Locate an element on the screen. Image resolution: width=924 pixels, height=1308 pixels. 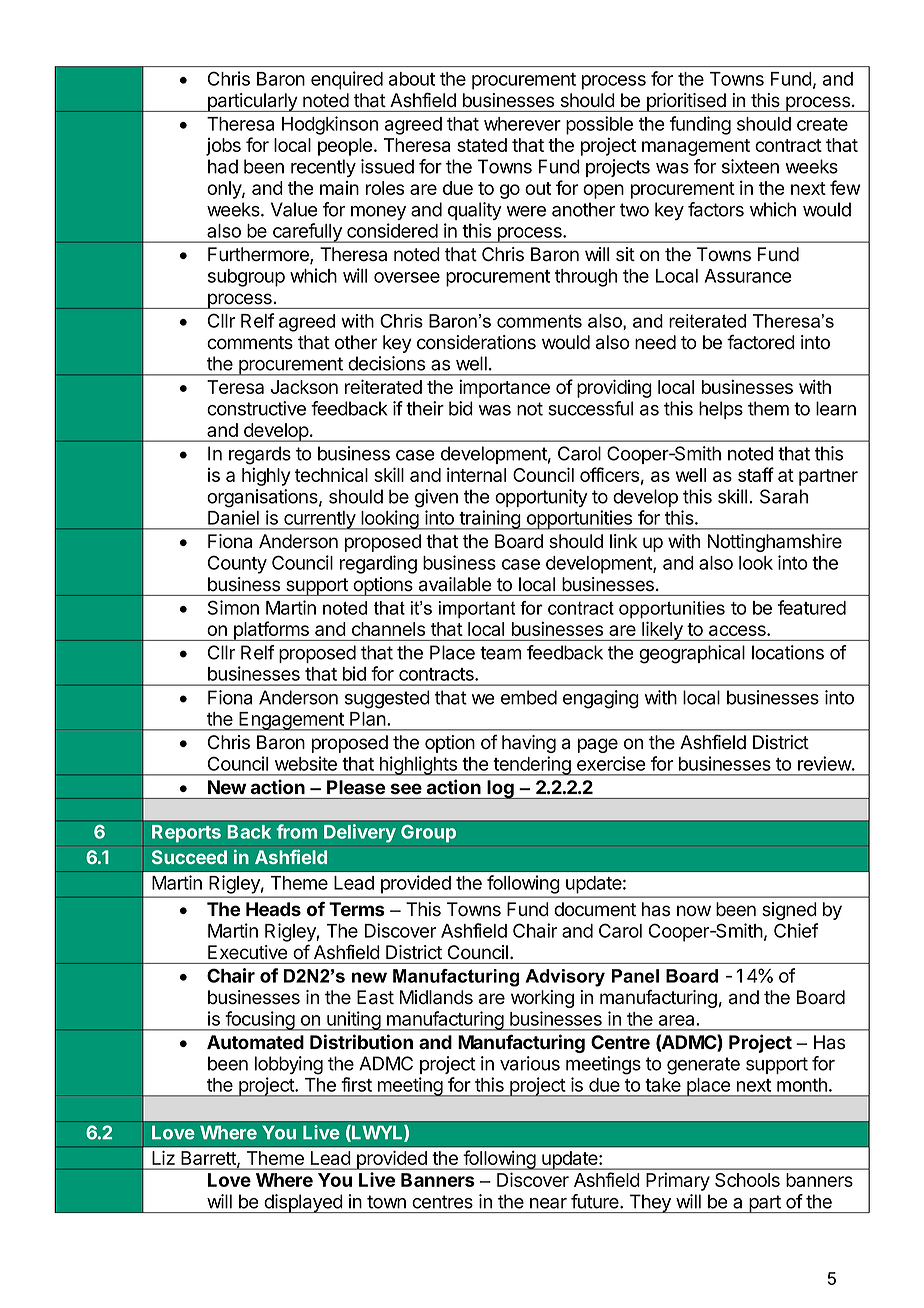
Schools is located at coordinates (747, 1180).
